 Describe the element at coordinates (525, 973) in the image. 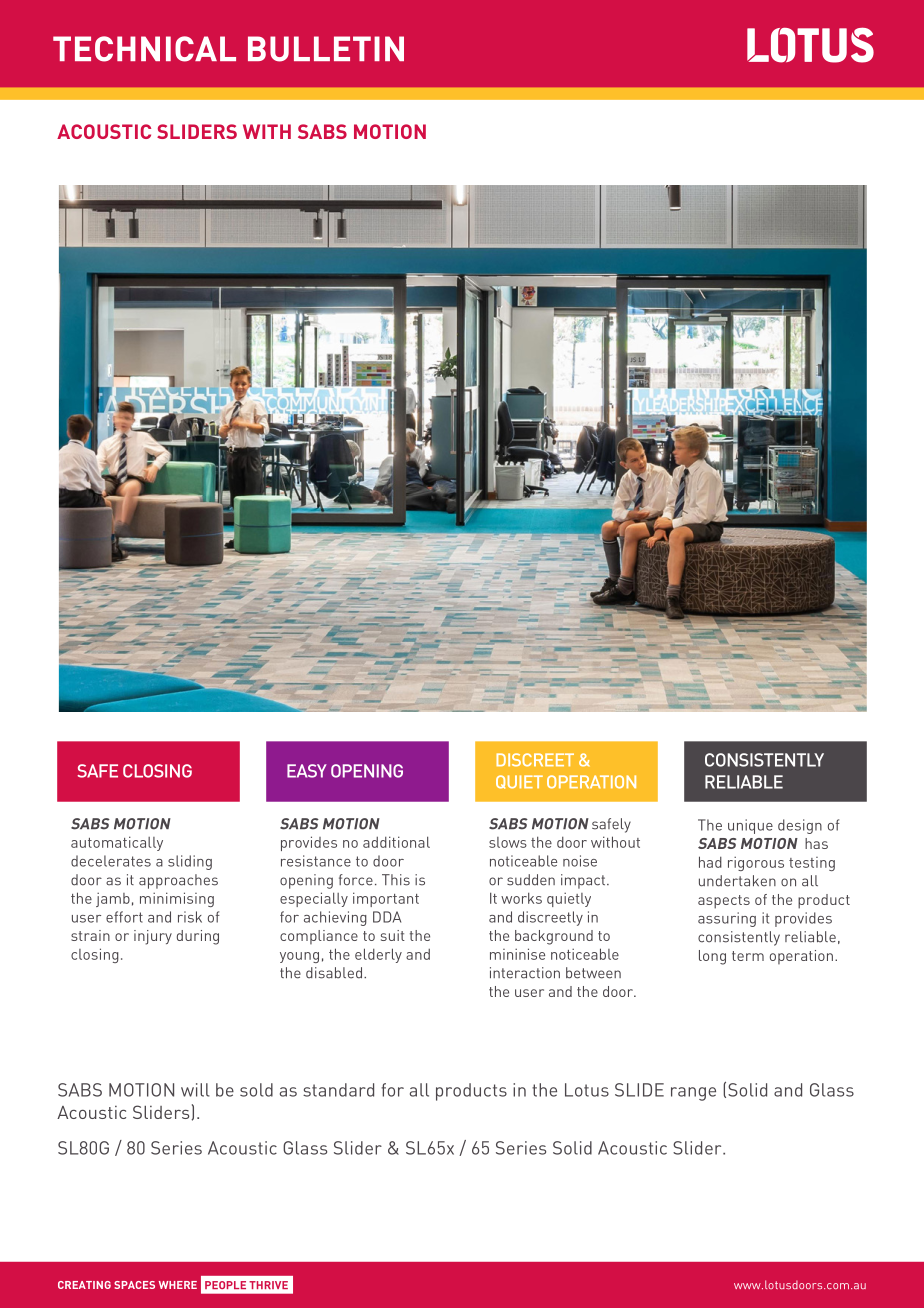

I see `interaction` at that location.
